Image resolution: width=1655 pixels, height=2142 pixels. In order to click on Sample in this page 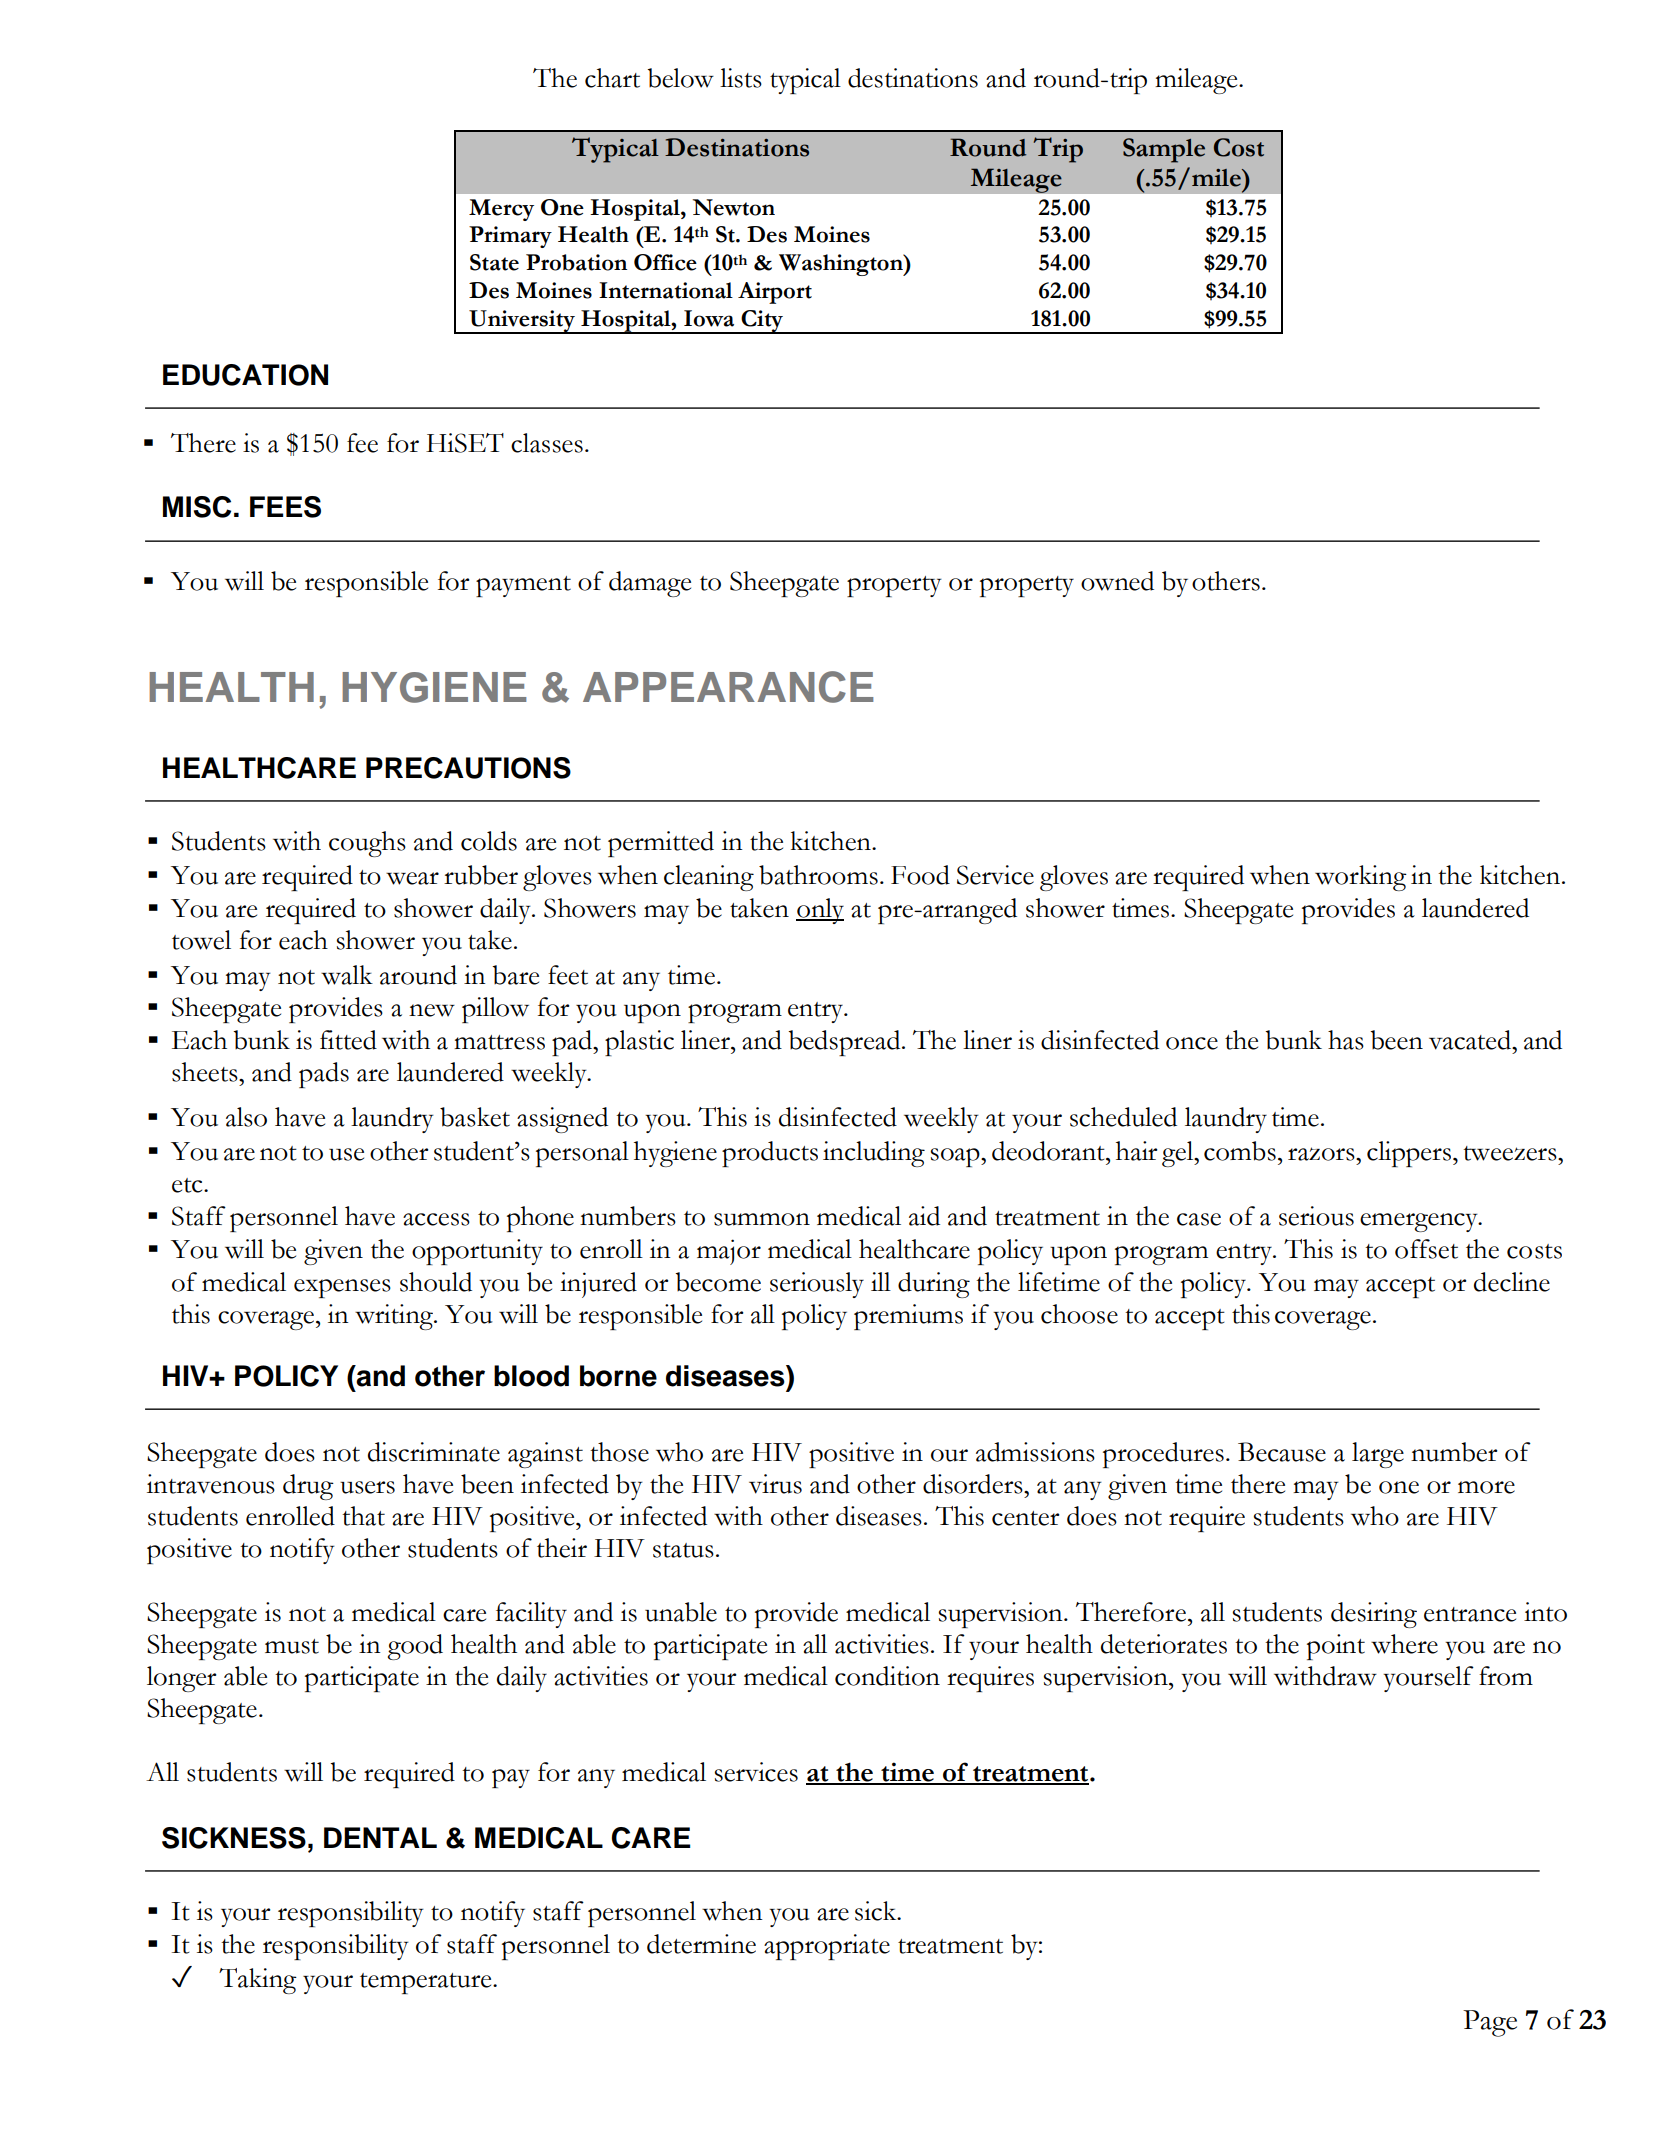, I will do `click(1164, 150)`.
